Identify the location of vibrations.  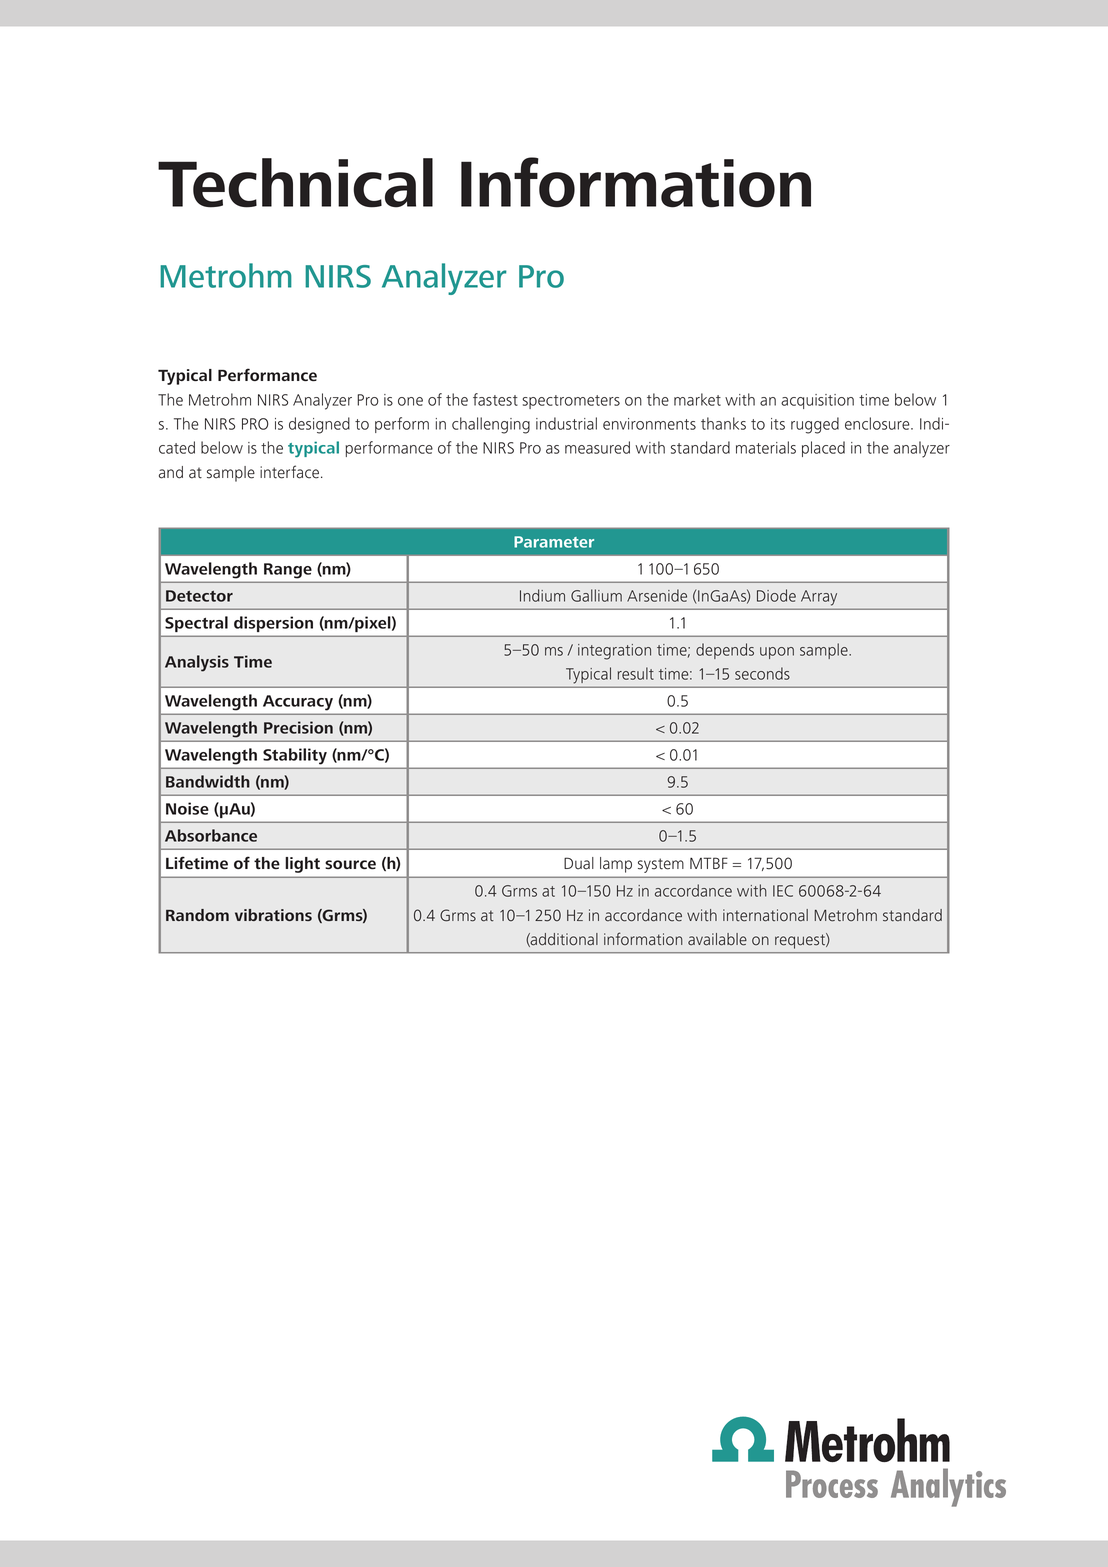
(273, 915).
